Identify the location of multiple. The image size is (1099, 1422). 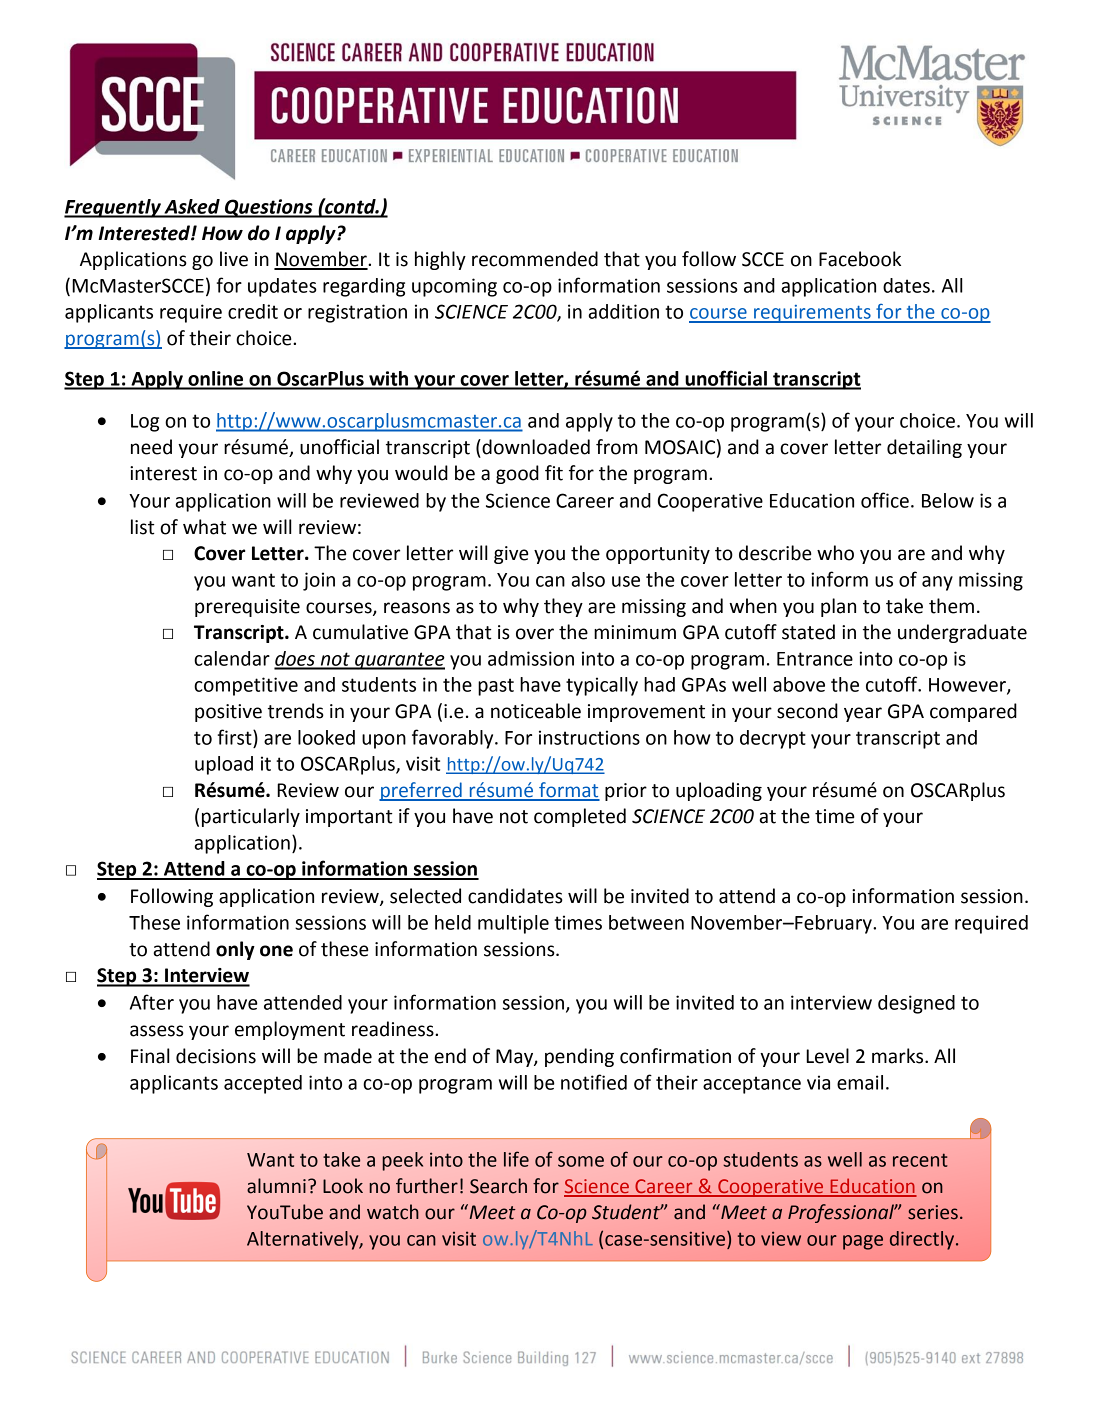
(513, 924).
